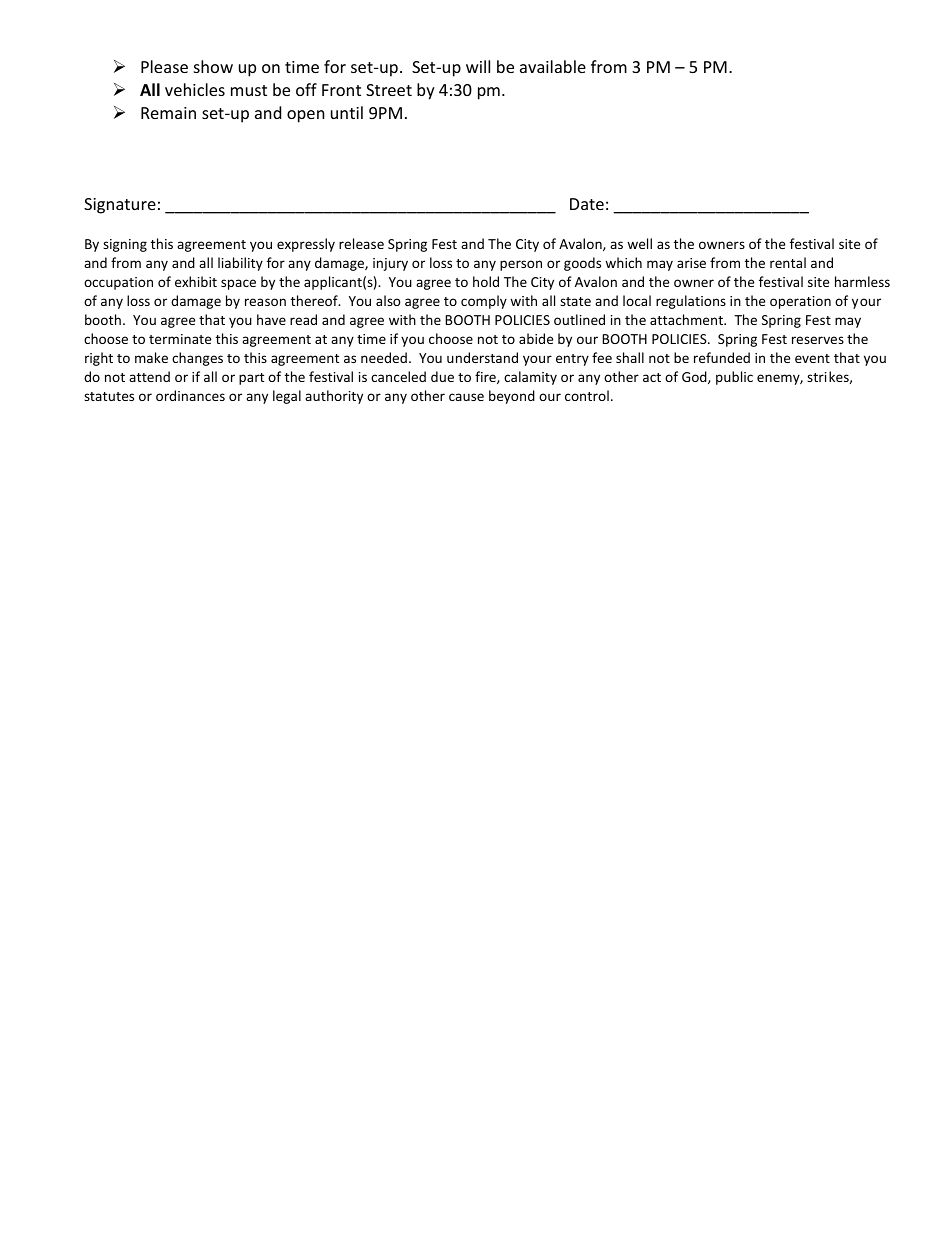 Image resolution: width=952 pixels, height=1233 pixels. What do you see at coordinates (788, 262) in the screenshot?
I see `rental` at bounding box center [788, 262].
